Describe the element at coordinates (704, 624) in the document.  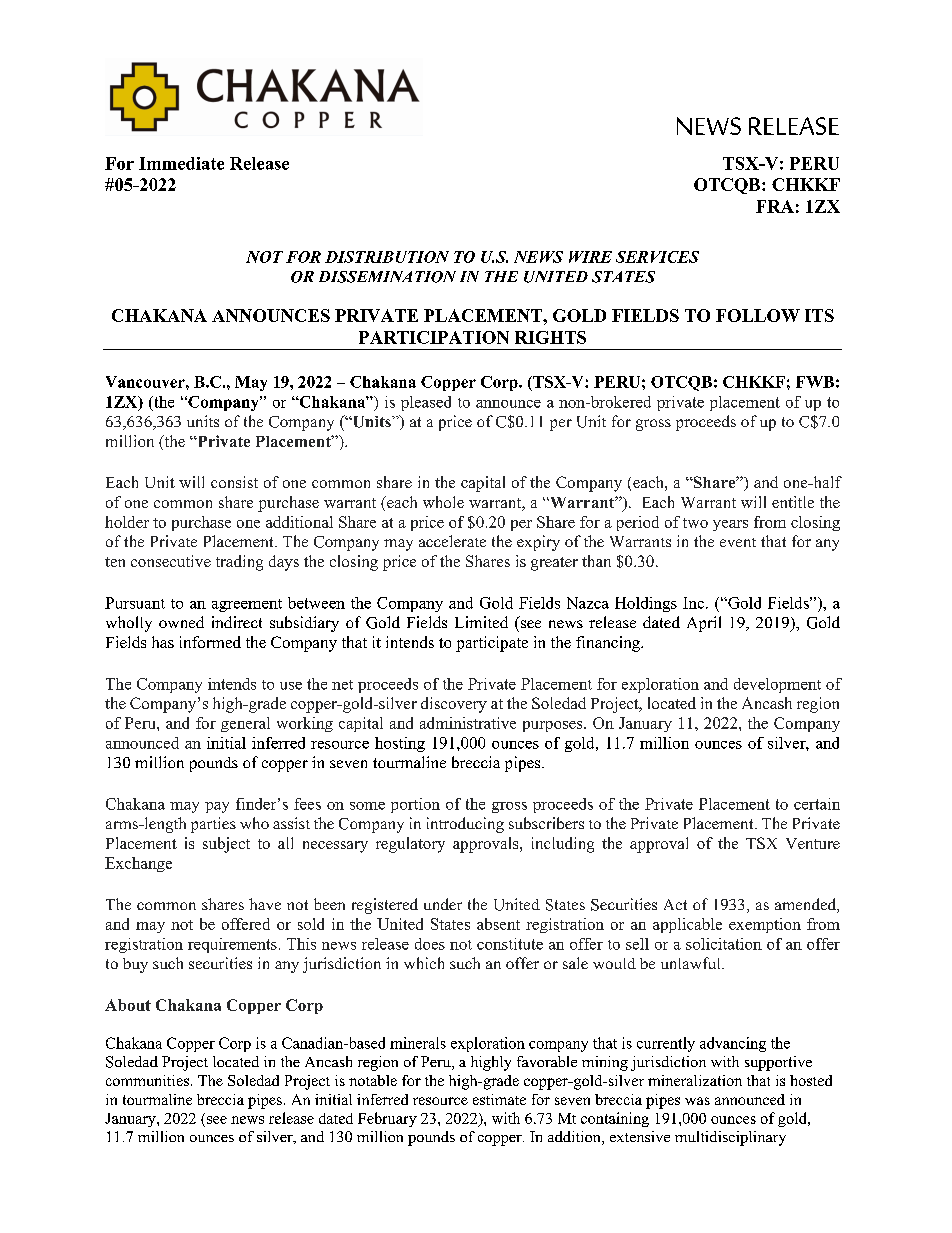
I see `April` at that location.
